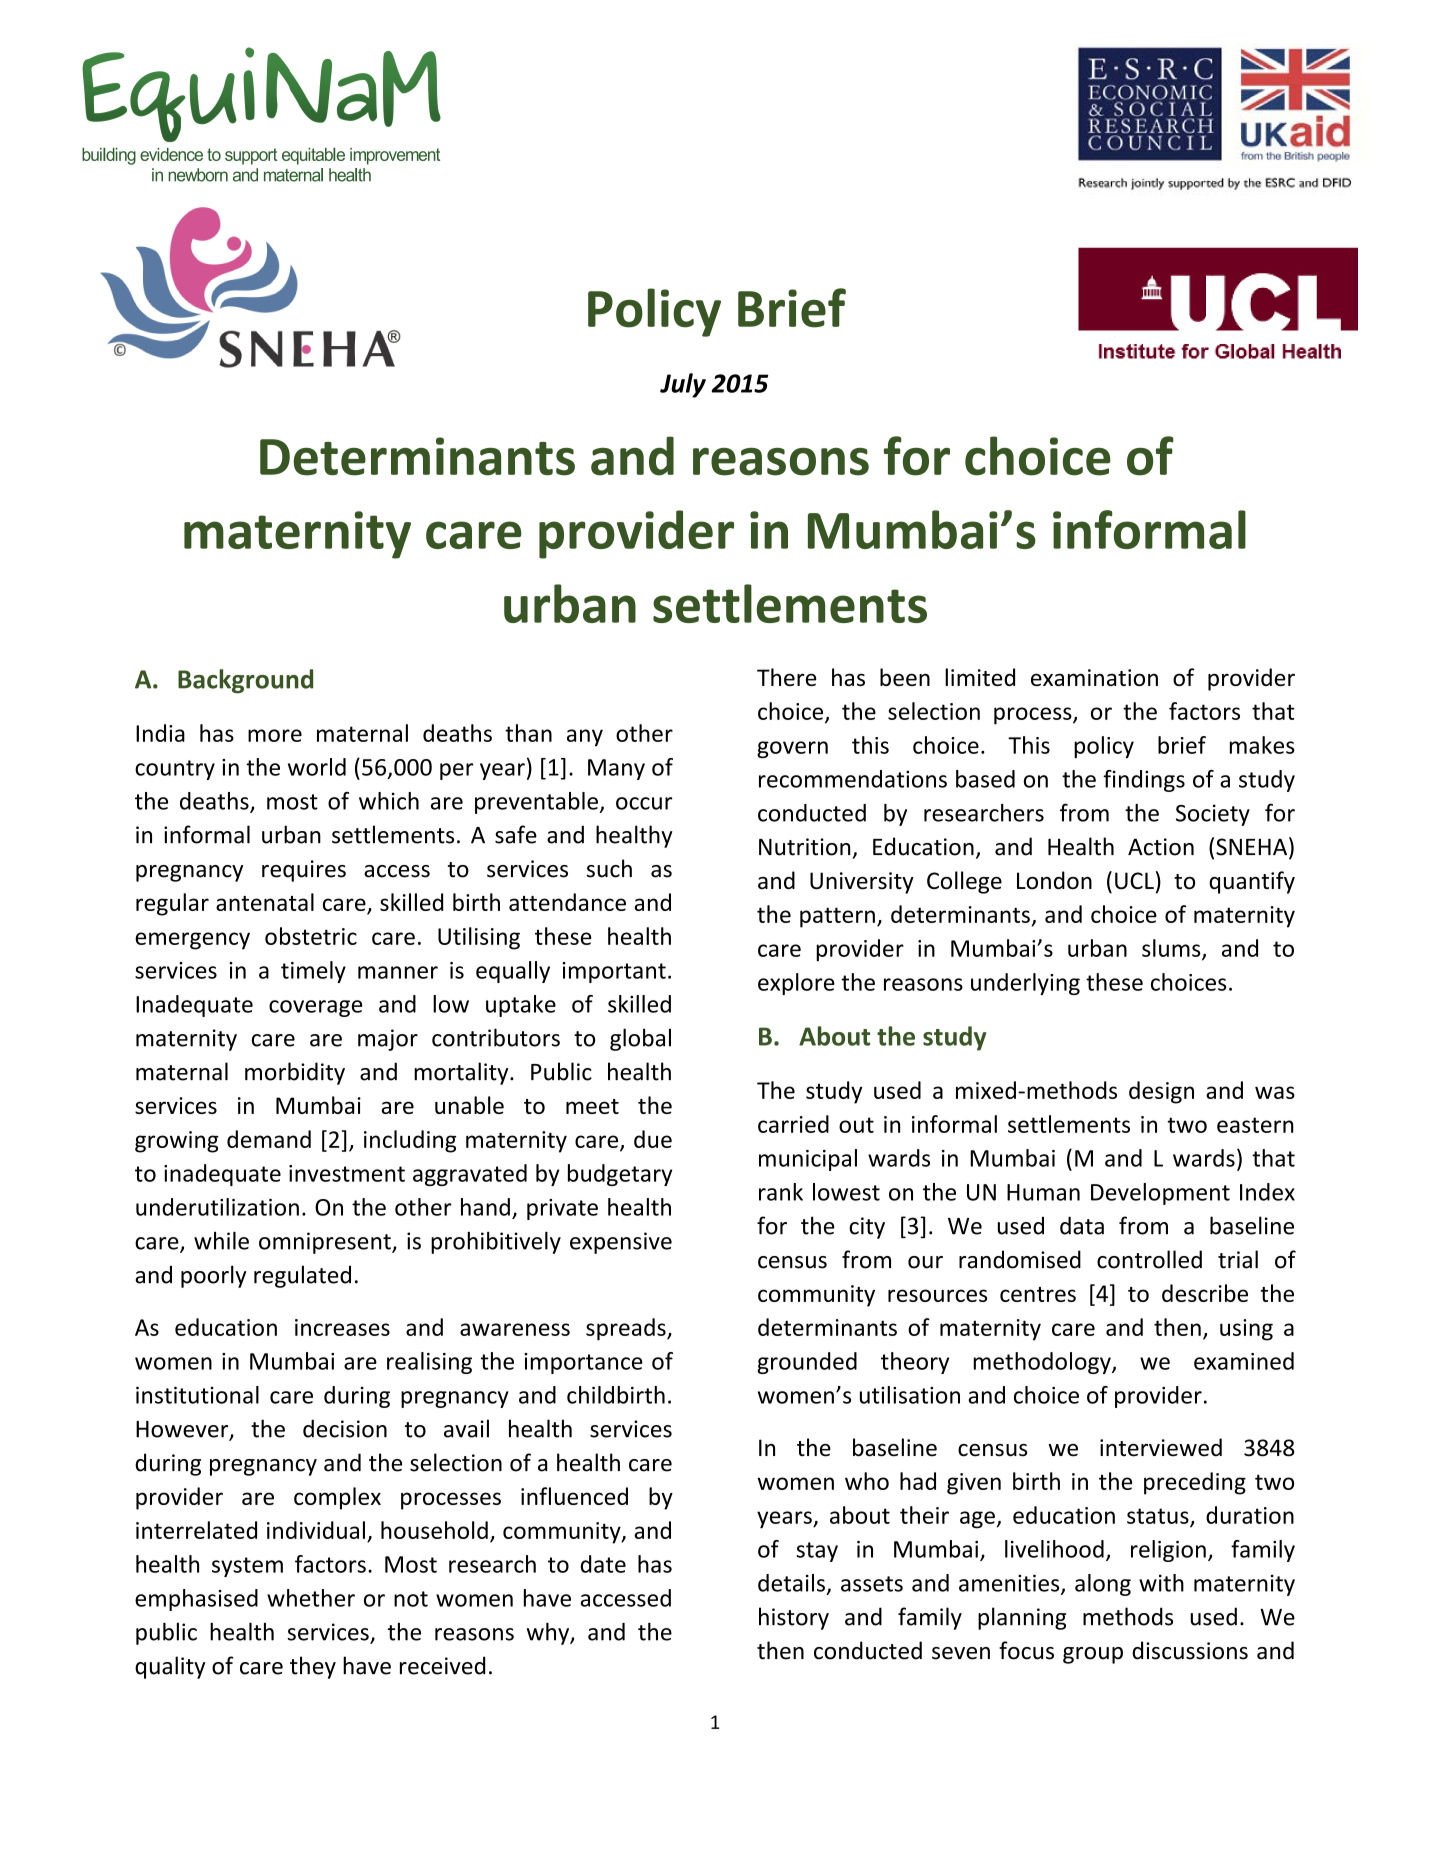 The width and height of the page is (1430, 1850). Describe the element at coordinates (311, 1598) in the page. I see `whether` at that location.
